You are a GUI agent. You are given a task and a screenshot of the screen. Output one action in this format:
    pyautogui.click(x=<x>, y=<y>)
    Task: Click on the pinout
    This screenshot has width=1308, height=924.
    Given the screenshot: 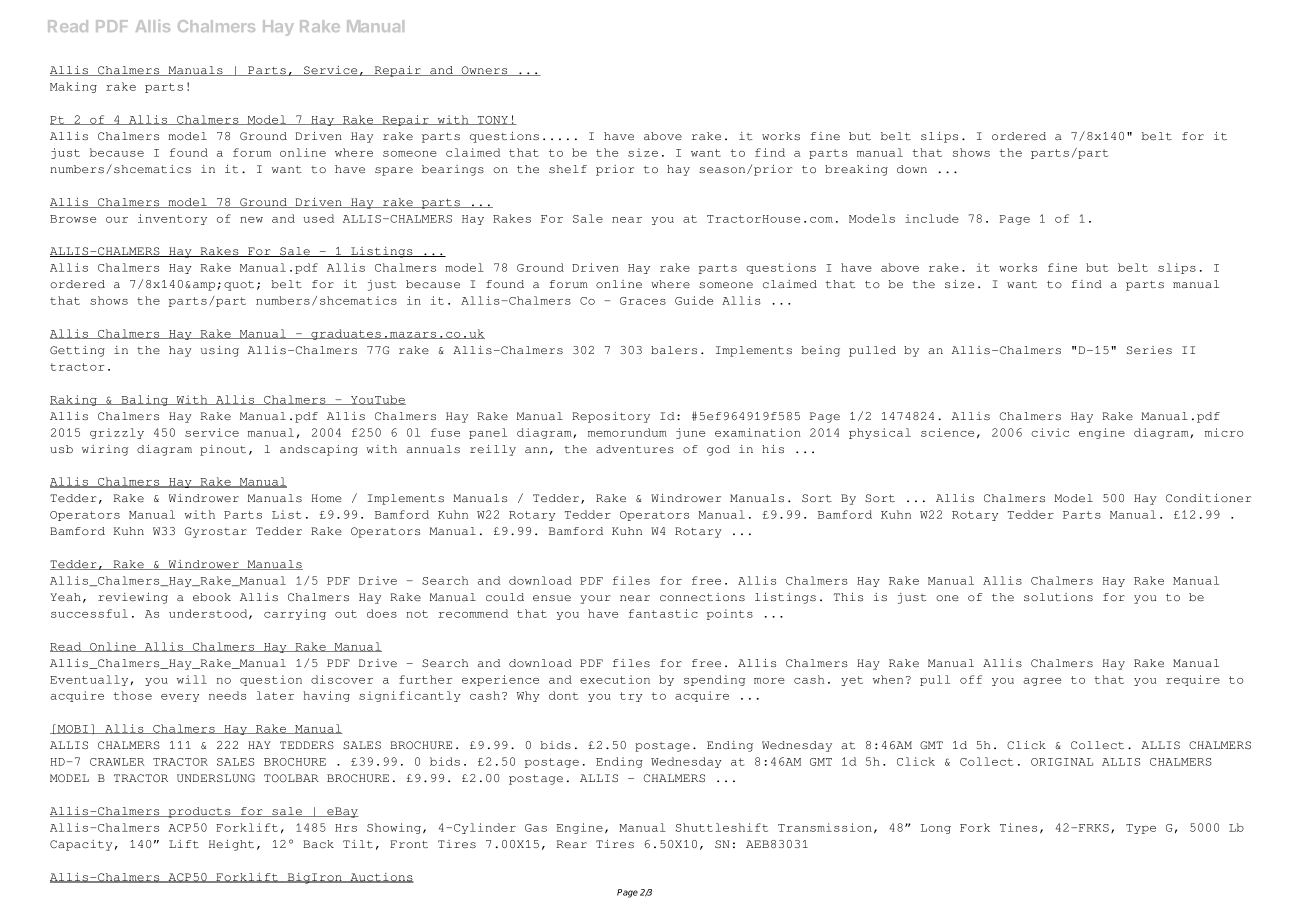 What is the action you would take?
    pyautogui.click(x=223, y=450)
